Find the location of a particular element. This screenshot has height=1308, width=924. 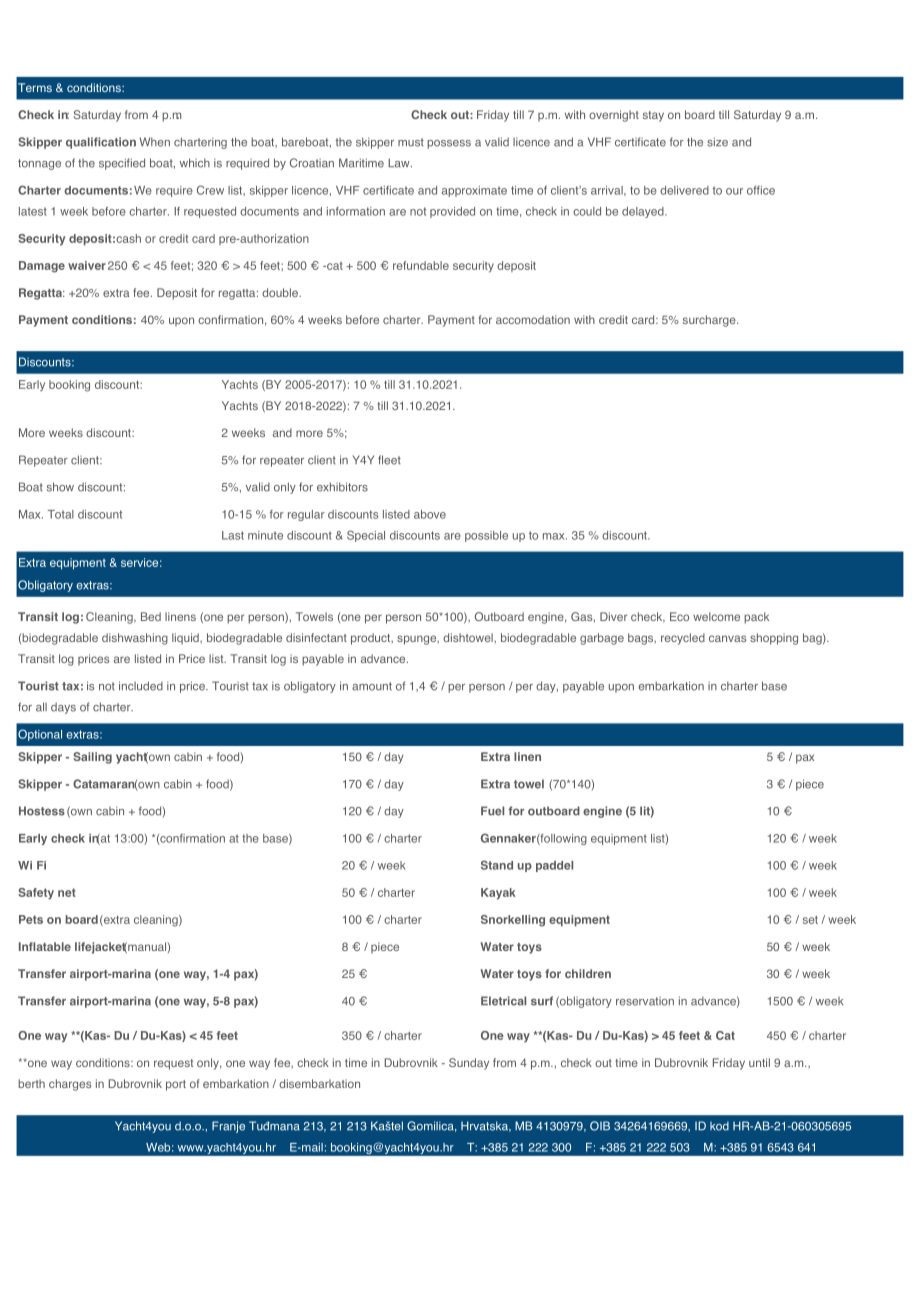

size is located at coordinates (717, 142).
